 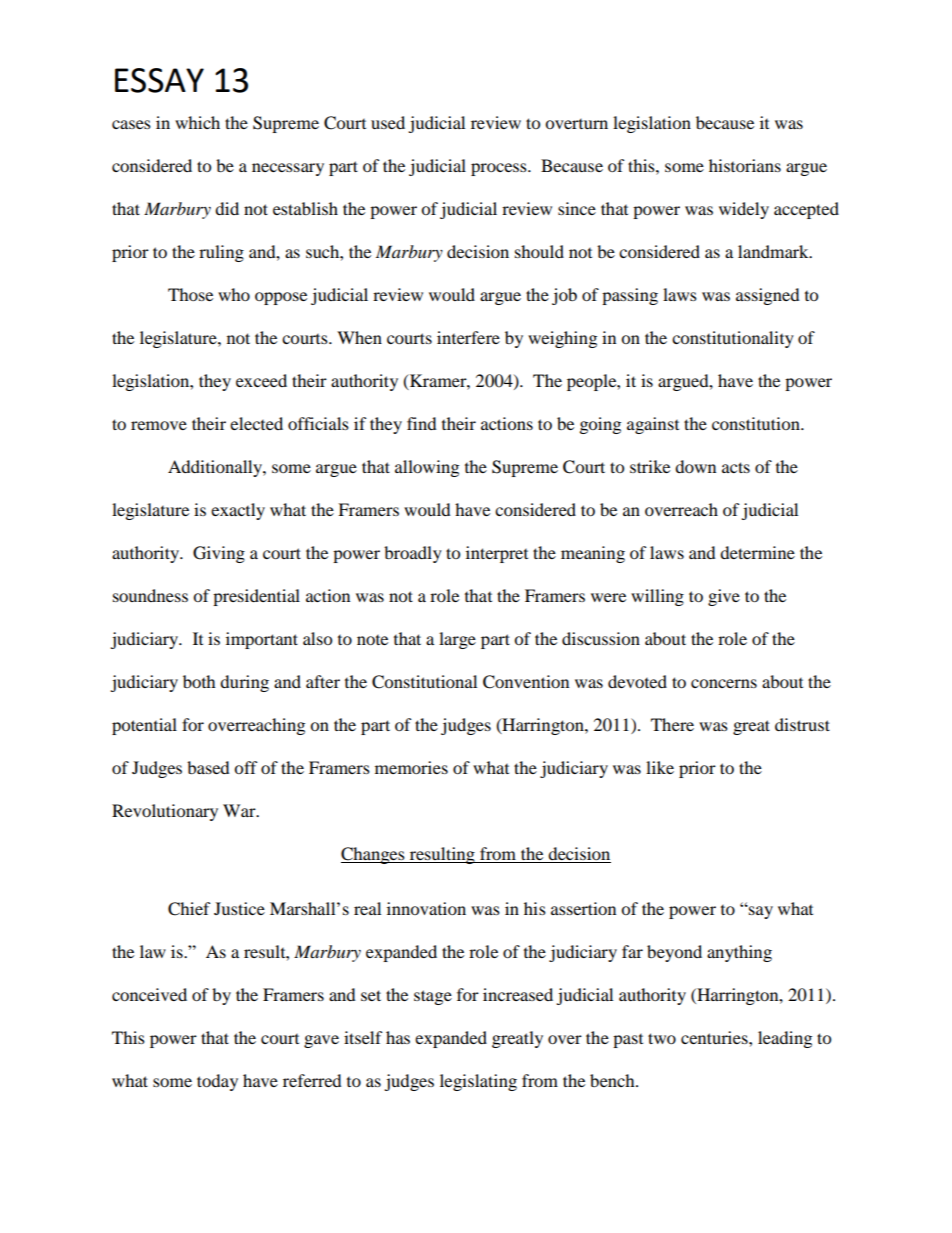 I want to click on memories, so click(x=411, y=767).
